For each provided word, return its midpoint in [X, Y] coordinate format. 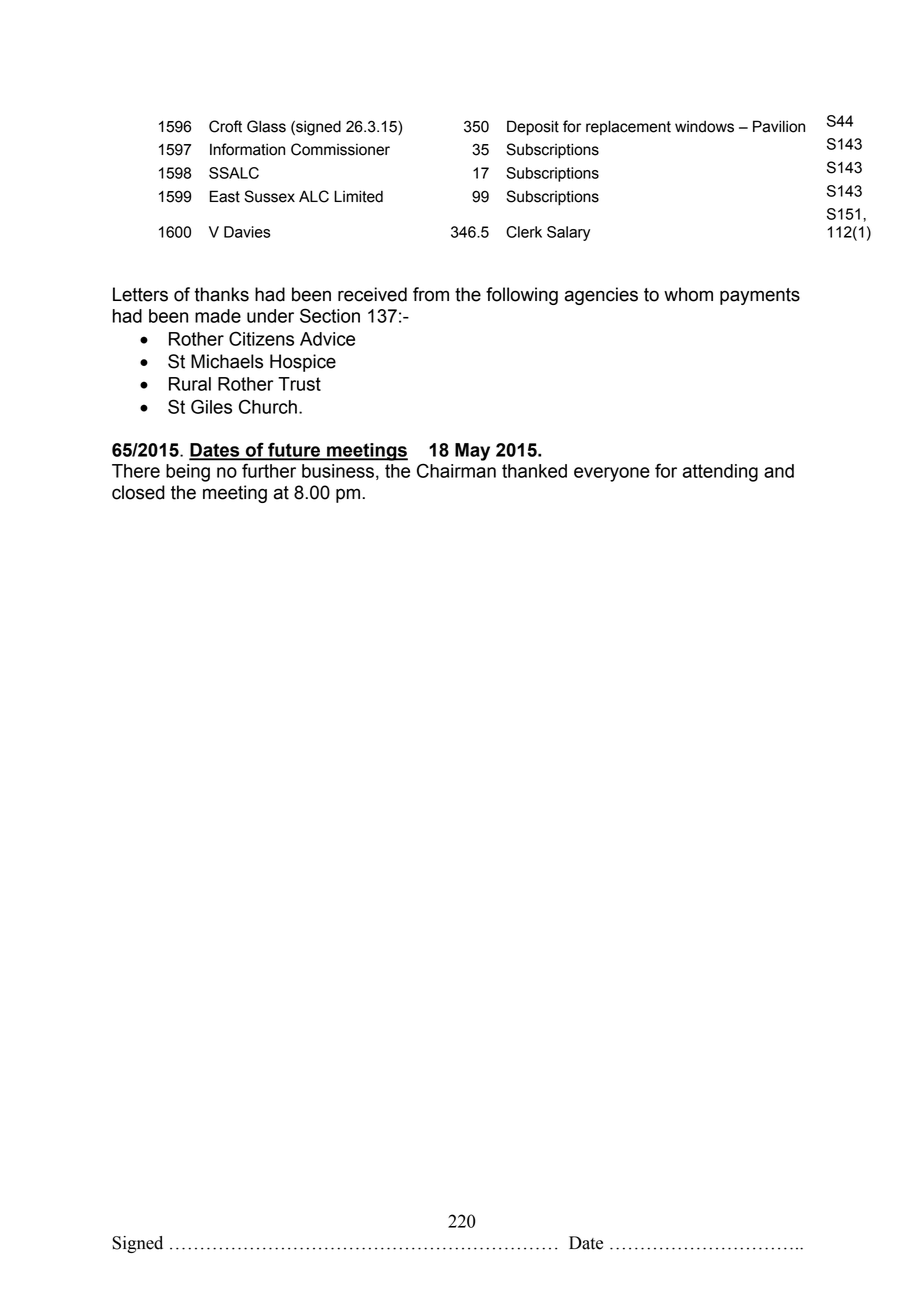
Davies [247, 232]
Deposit [533, 128]
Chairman [456, 470]
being [188, 473]
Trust [299, 384]
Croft [225, 126]
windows [704, 127]
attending [720, 473]
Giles [211, 406]
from [431, 294]
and [779, 471]
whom [688, 294]
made [218, 316]
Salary [568, 233]
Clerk [524, 232]
